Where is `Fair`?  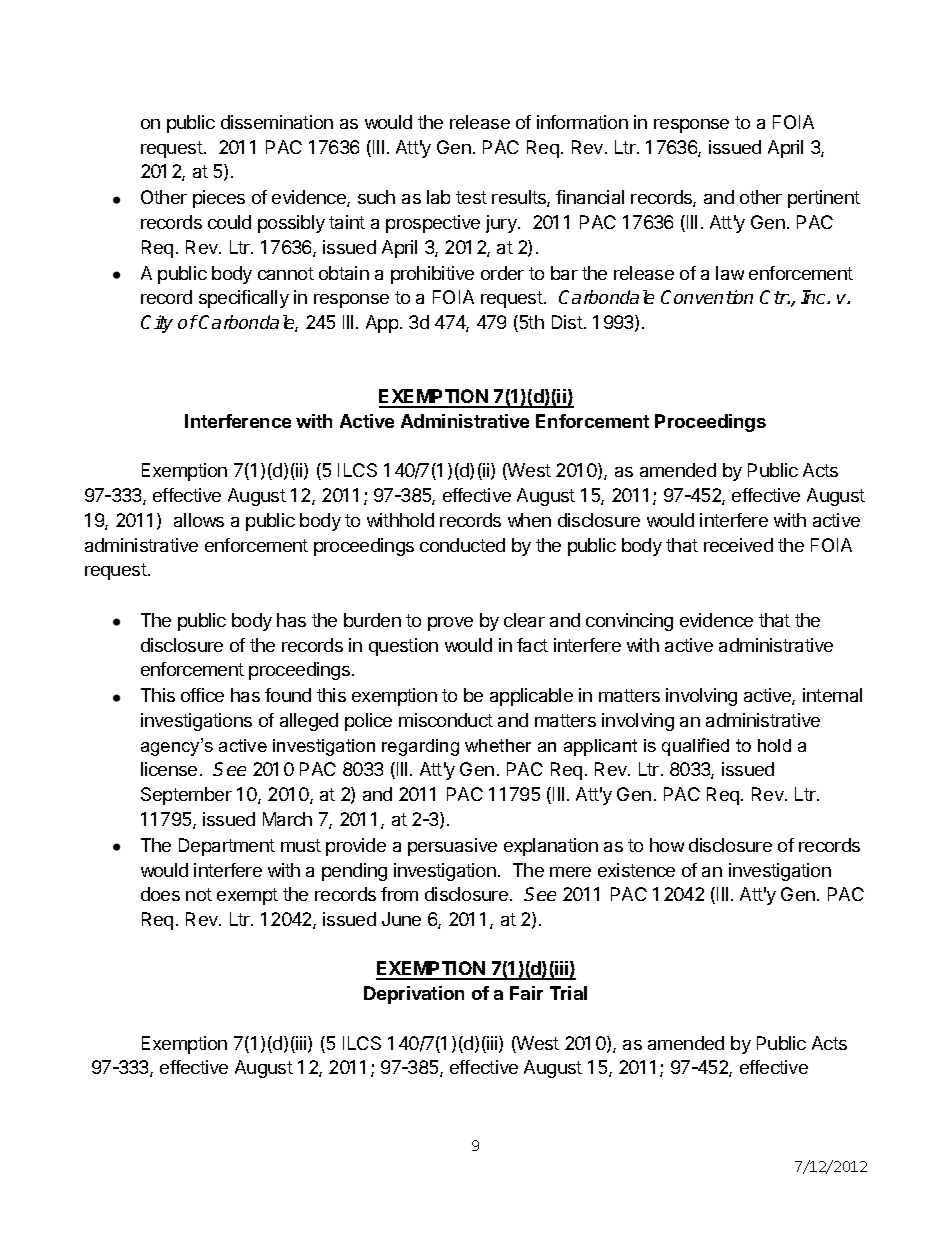
Fair is located at coordinates (526, 993).
